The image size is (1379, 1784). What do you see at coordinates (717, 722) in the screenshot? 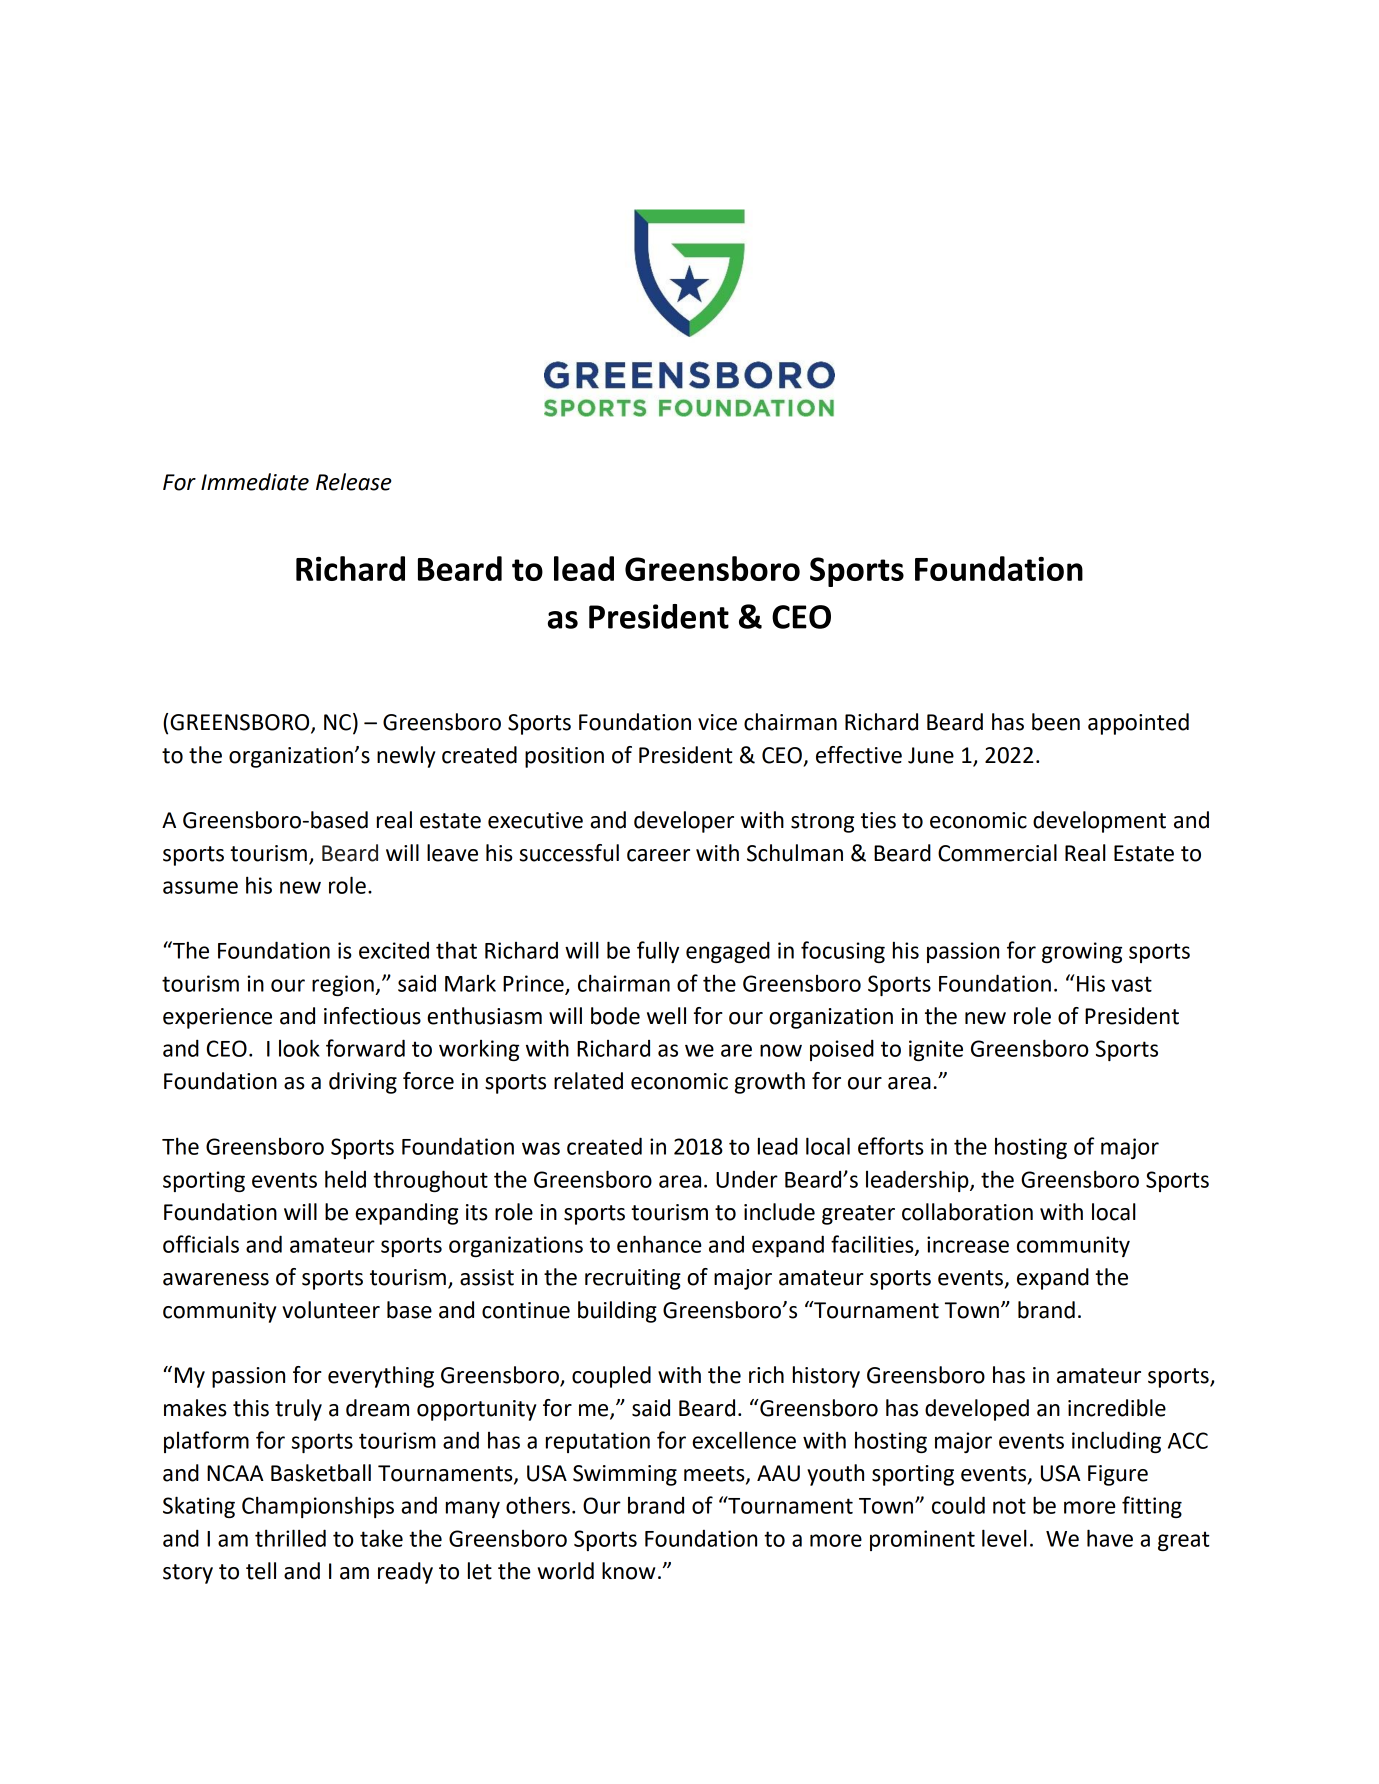
I see `vice` at bounding box center [717, 722].
